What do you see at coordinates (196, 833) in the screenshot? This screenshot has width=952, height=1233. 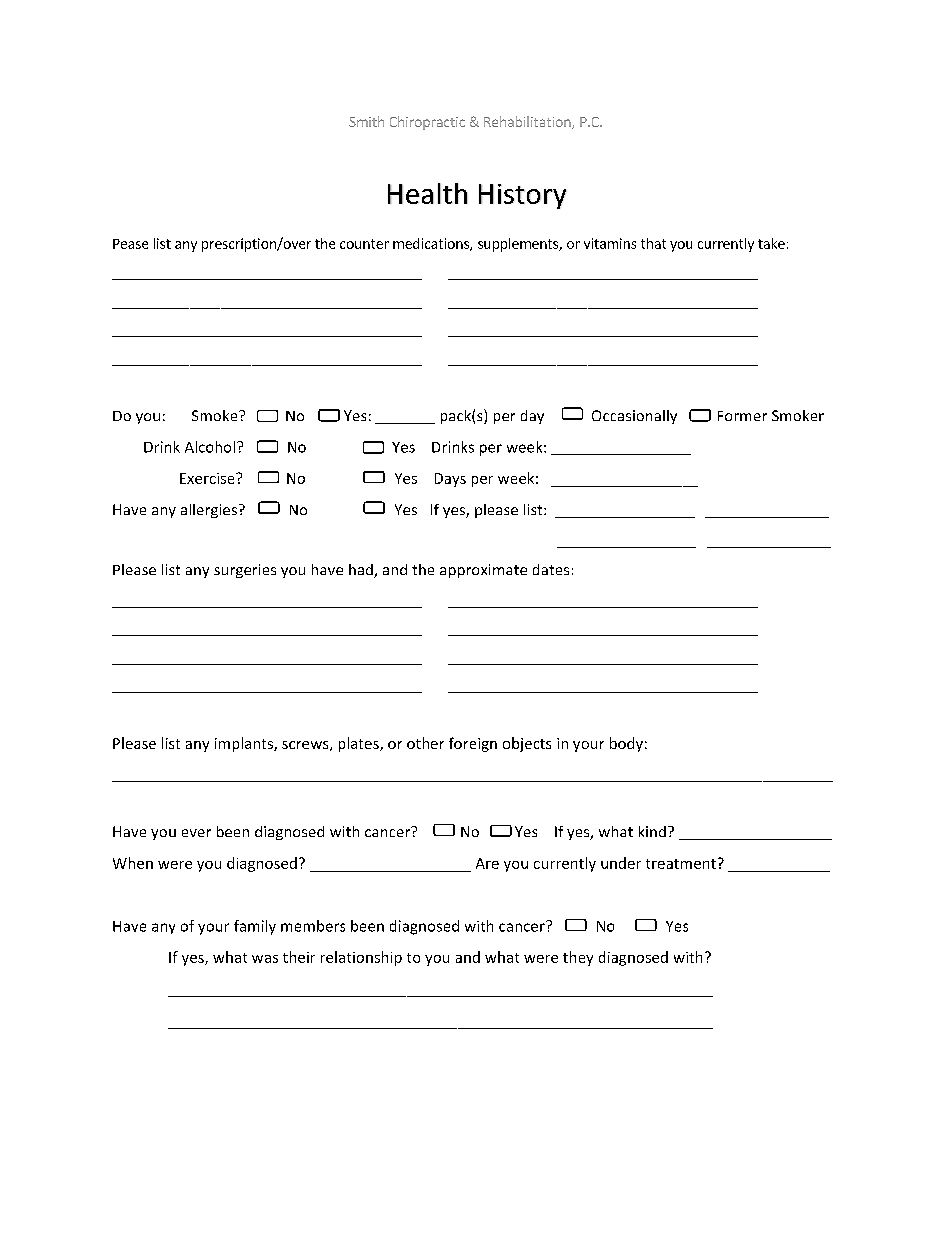 I see `ever` at bounding box center [196, 833].
